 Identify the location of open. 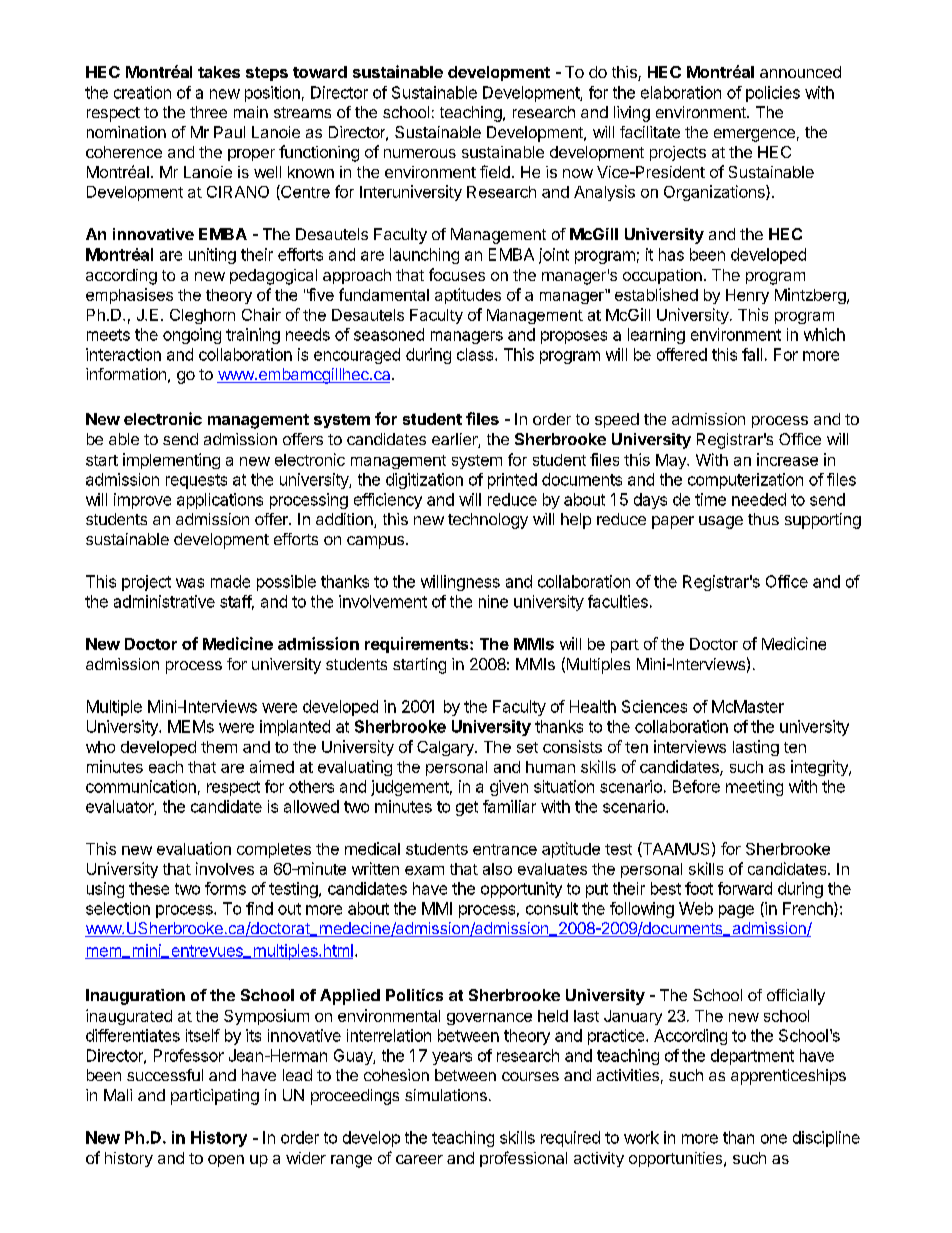
(226, 1161).
